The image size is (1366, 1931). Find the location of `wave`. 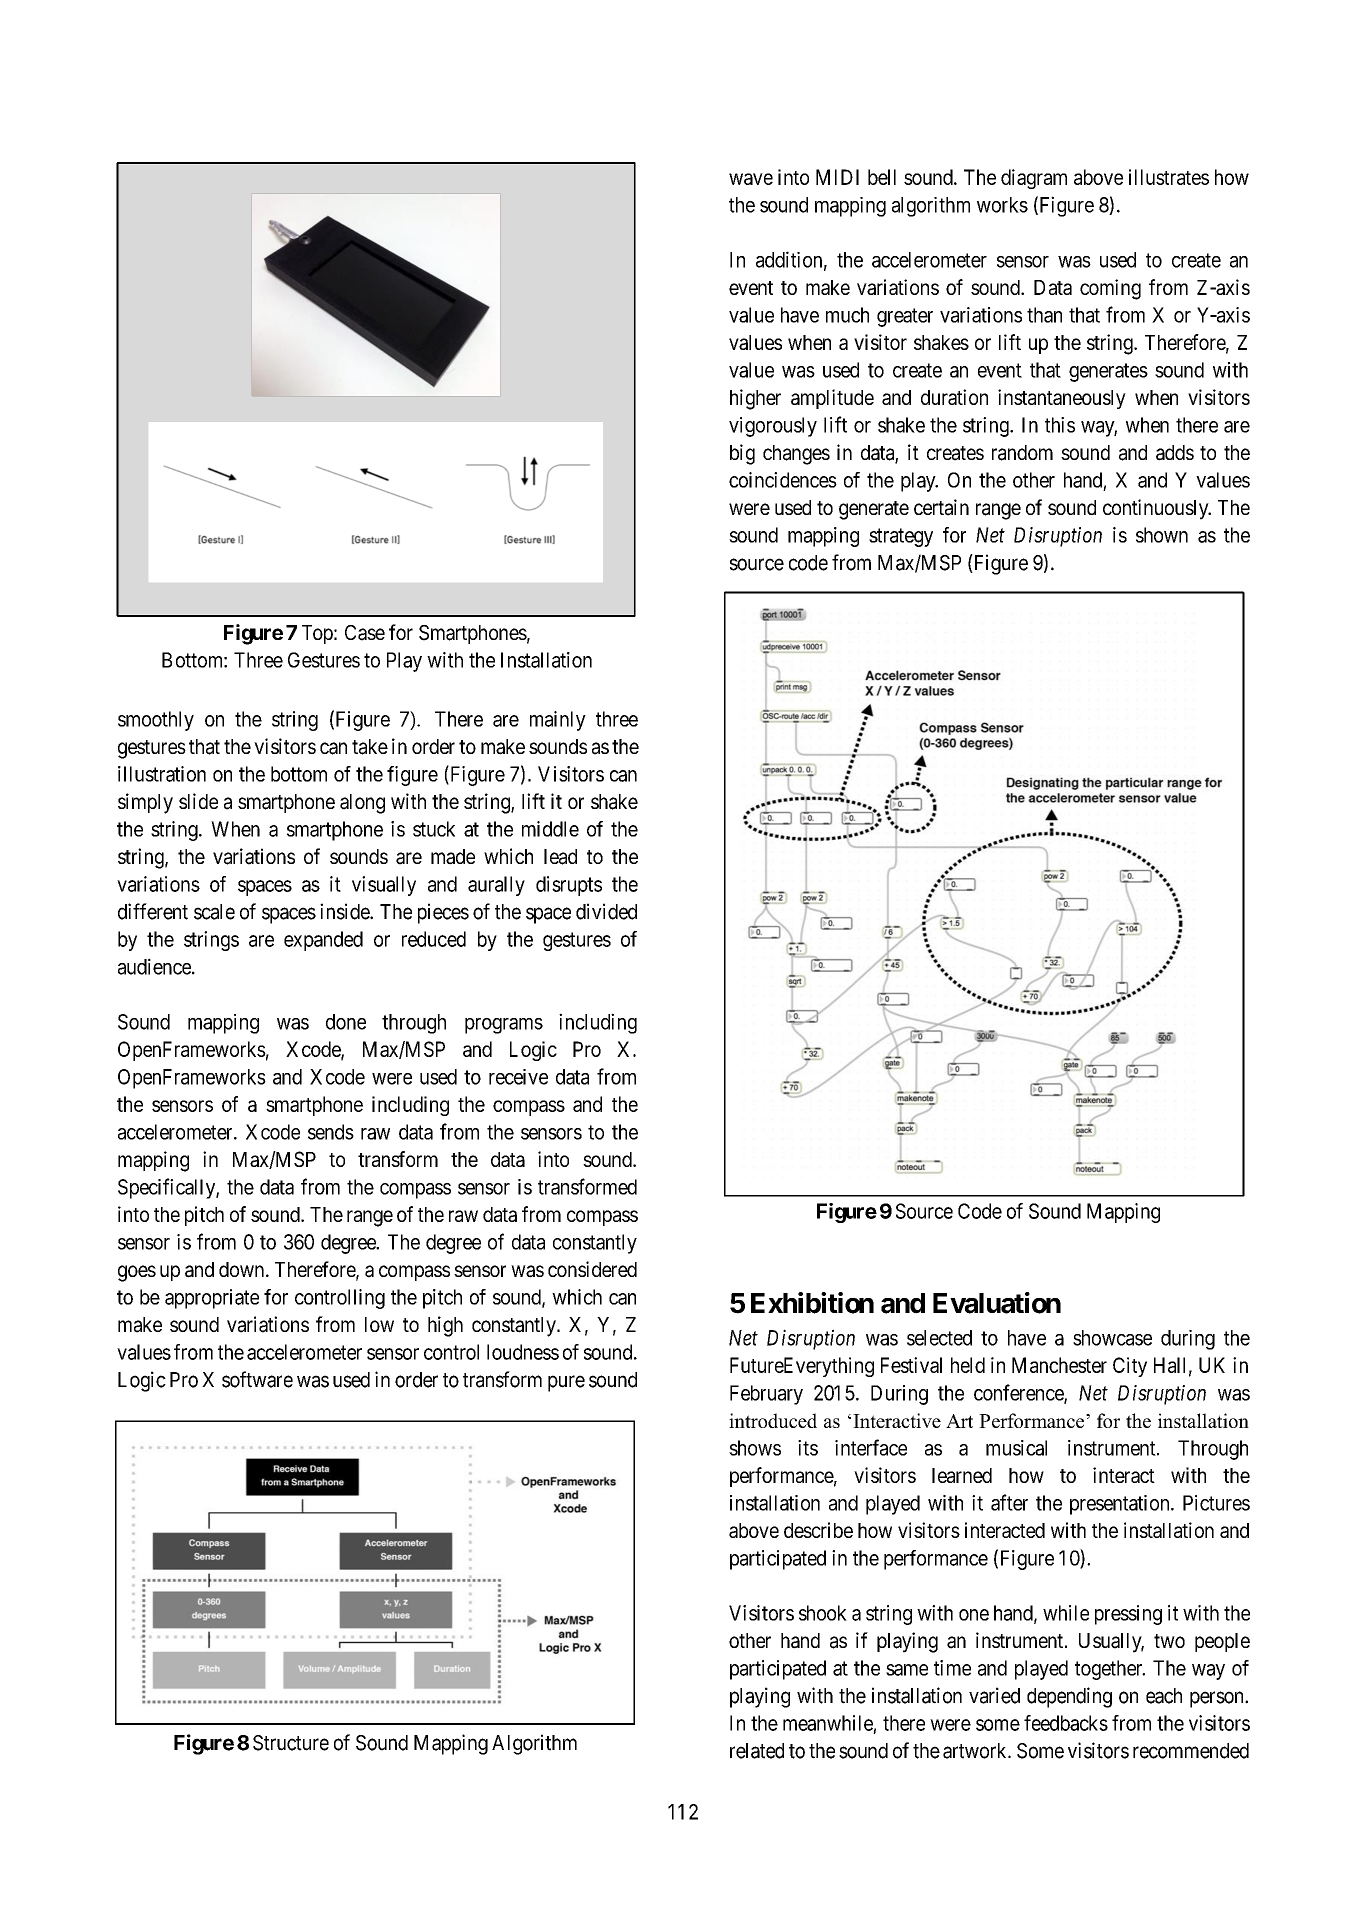

wave is located at coordinates (751, 179).
